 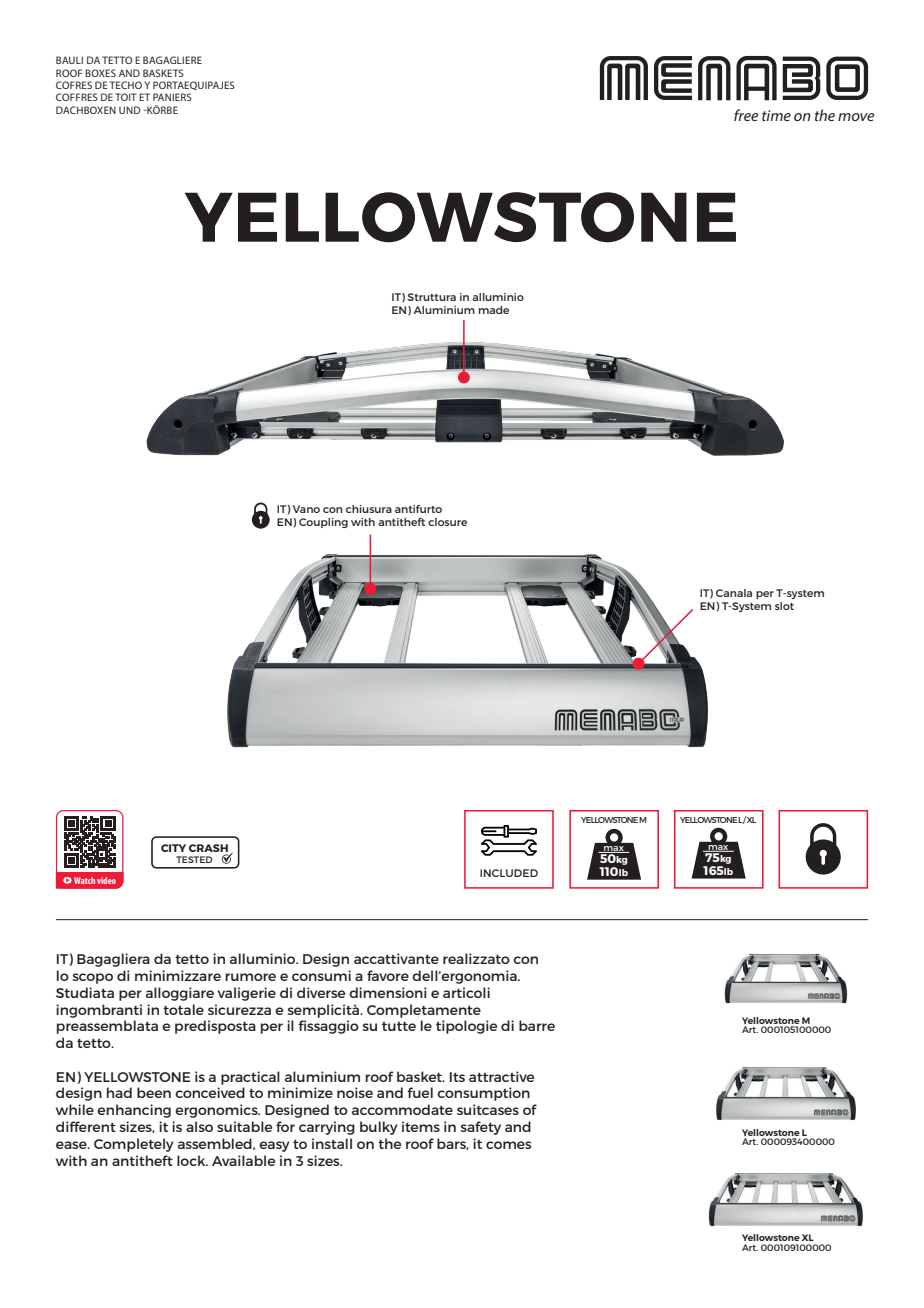 What do you see at coordinates (323, 523) in the image?
I see `Coupling` at bounding box center [323, 523].
